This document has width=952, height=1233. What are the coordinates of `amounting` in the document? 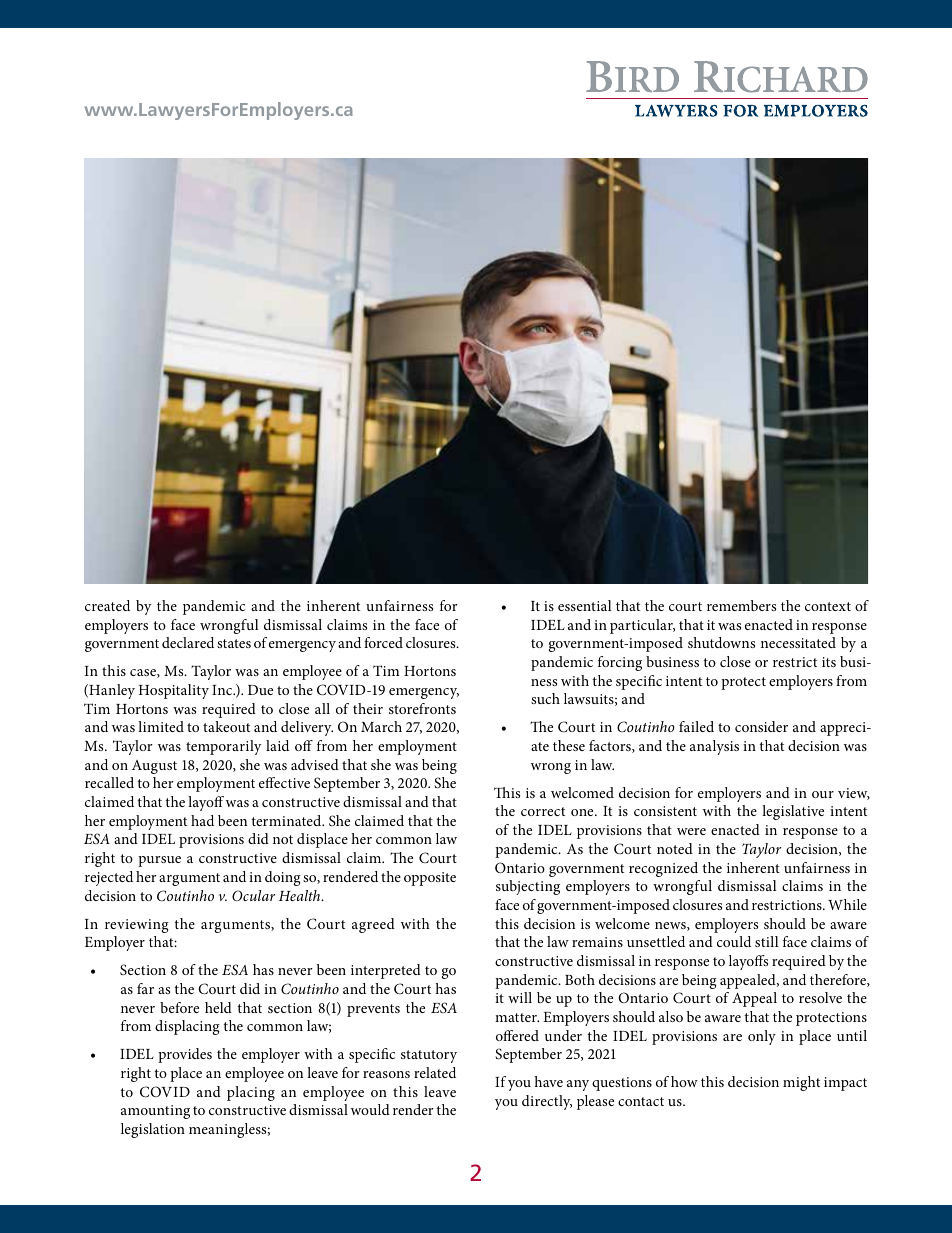 It's located at (155, 1112).
